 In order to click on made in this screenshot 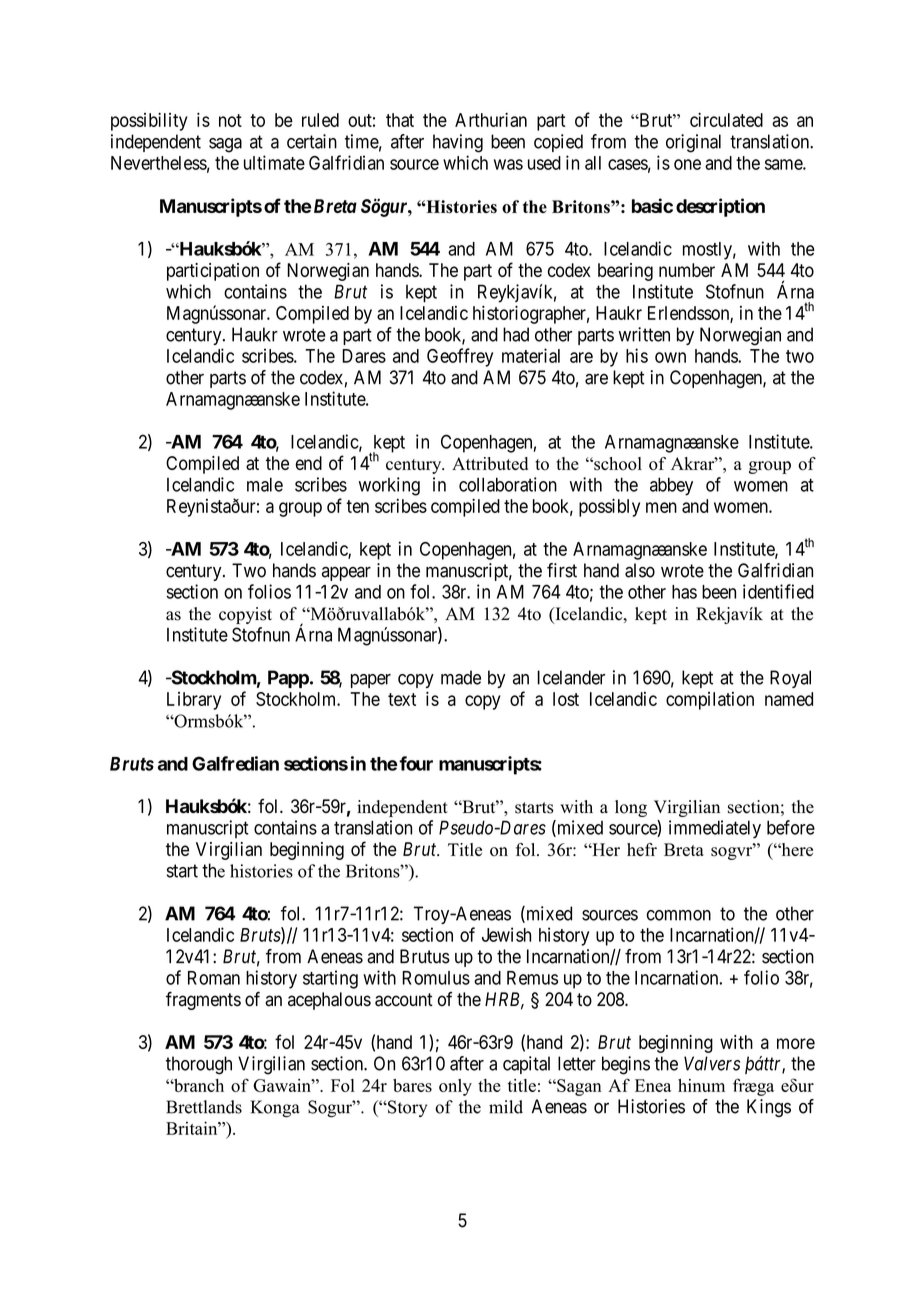, I will do `click(461, 677)`.
